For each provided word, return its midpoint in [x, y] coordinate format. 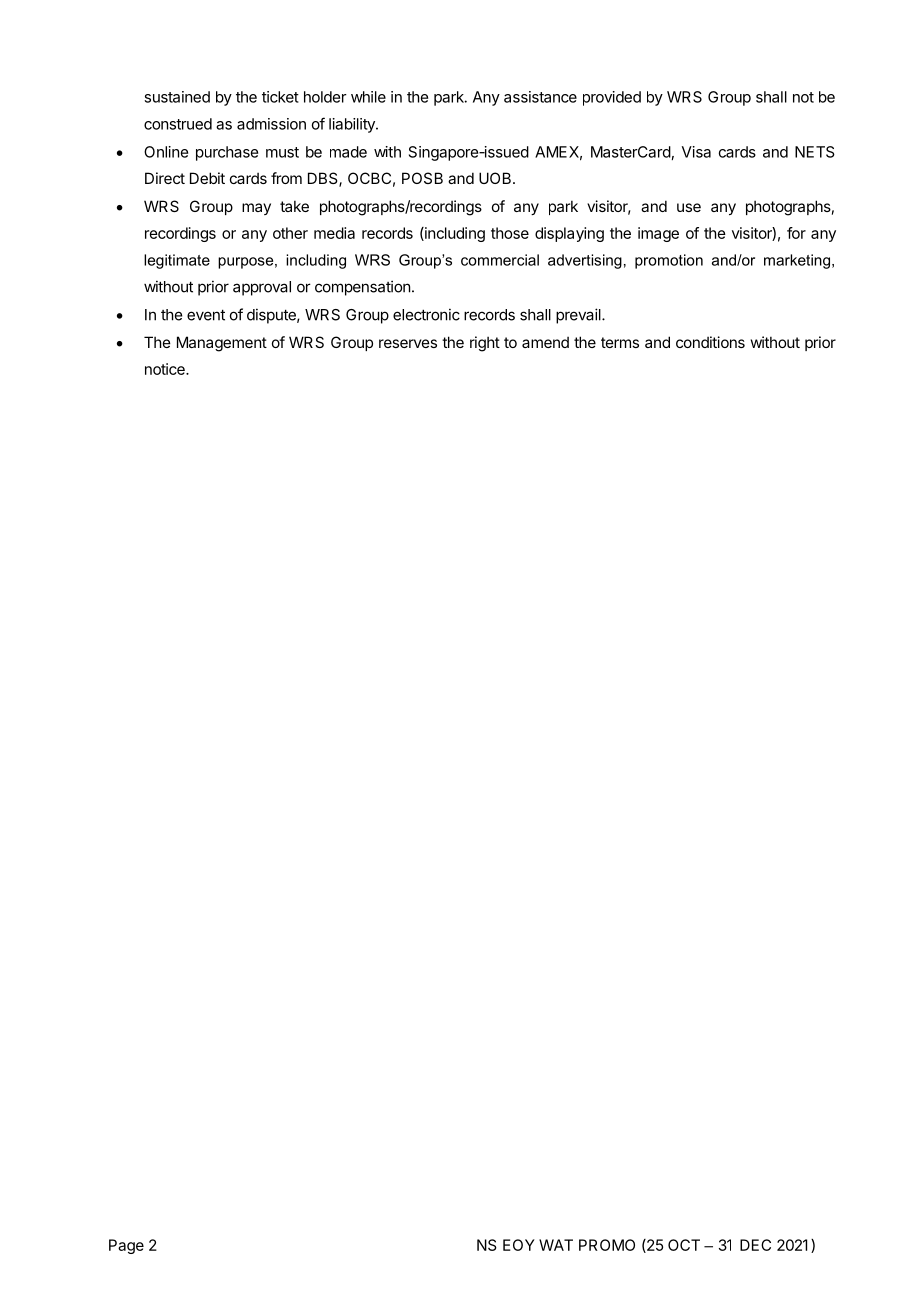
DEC [755, 1245]
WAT [556, 1245]
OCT [684, 1245]
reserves [408, 343]
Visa [696, 152]
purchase [227, 153]
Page [126, 1246]
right [485, 344]
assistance [540, 97]
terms [620, 342]
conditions [710, 342]
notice [166, 369]
